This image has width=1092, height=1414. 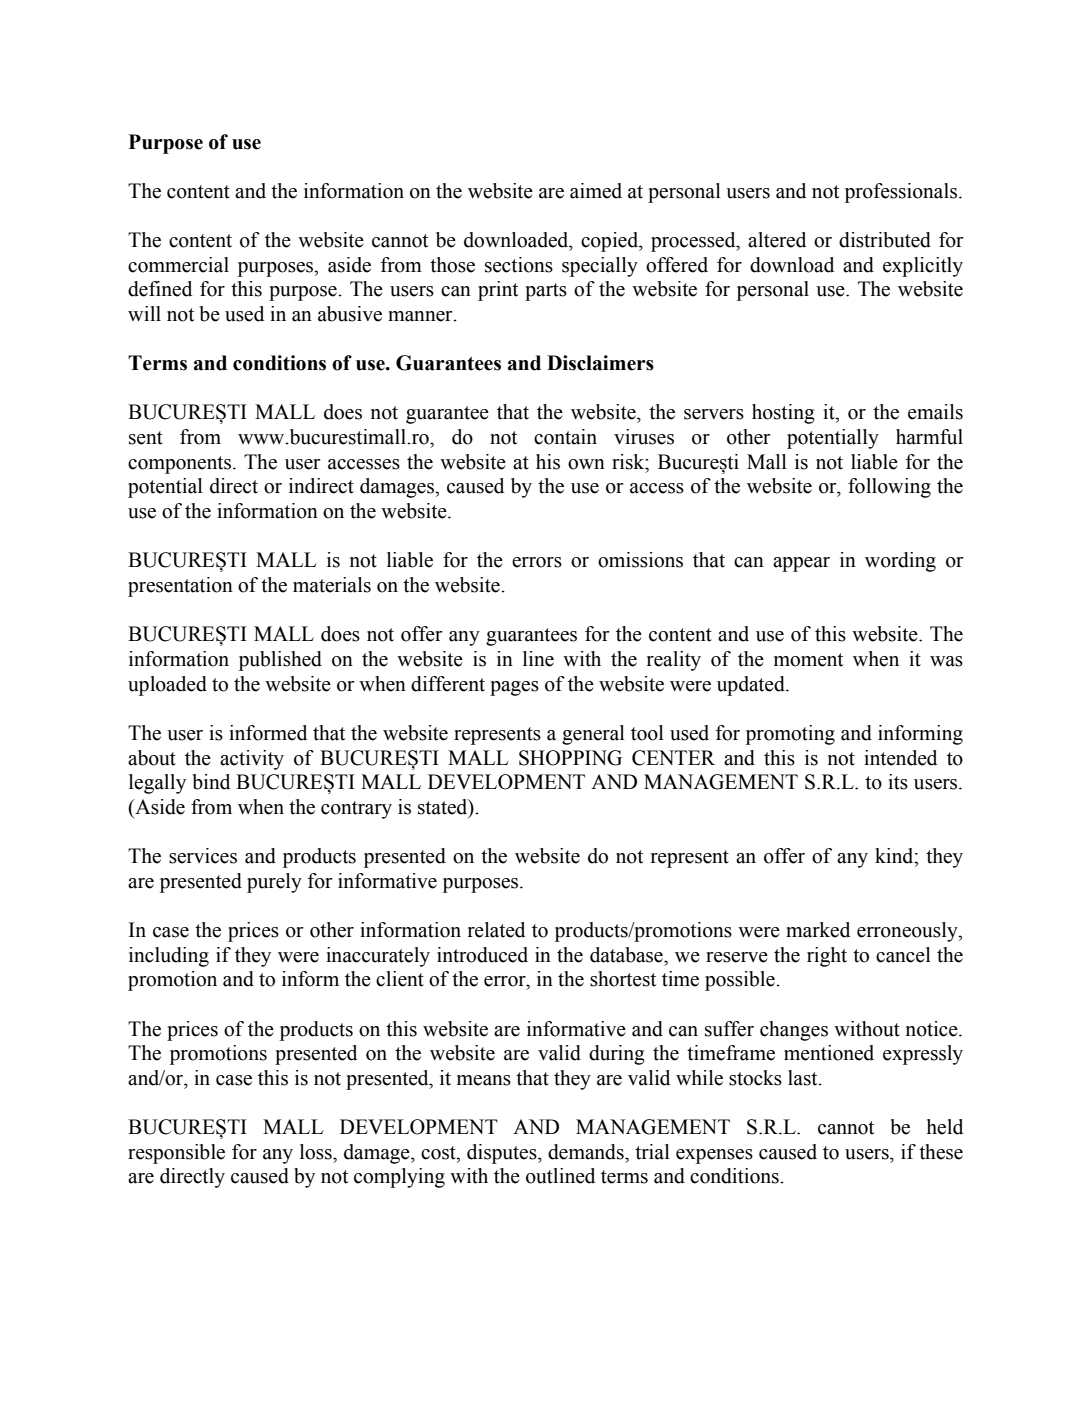 I want to click on aimed, so click(x=596, y=191).
